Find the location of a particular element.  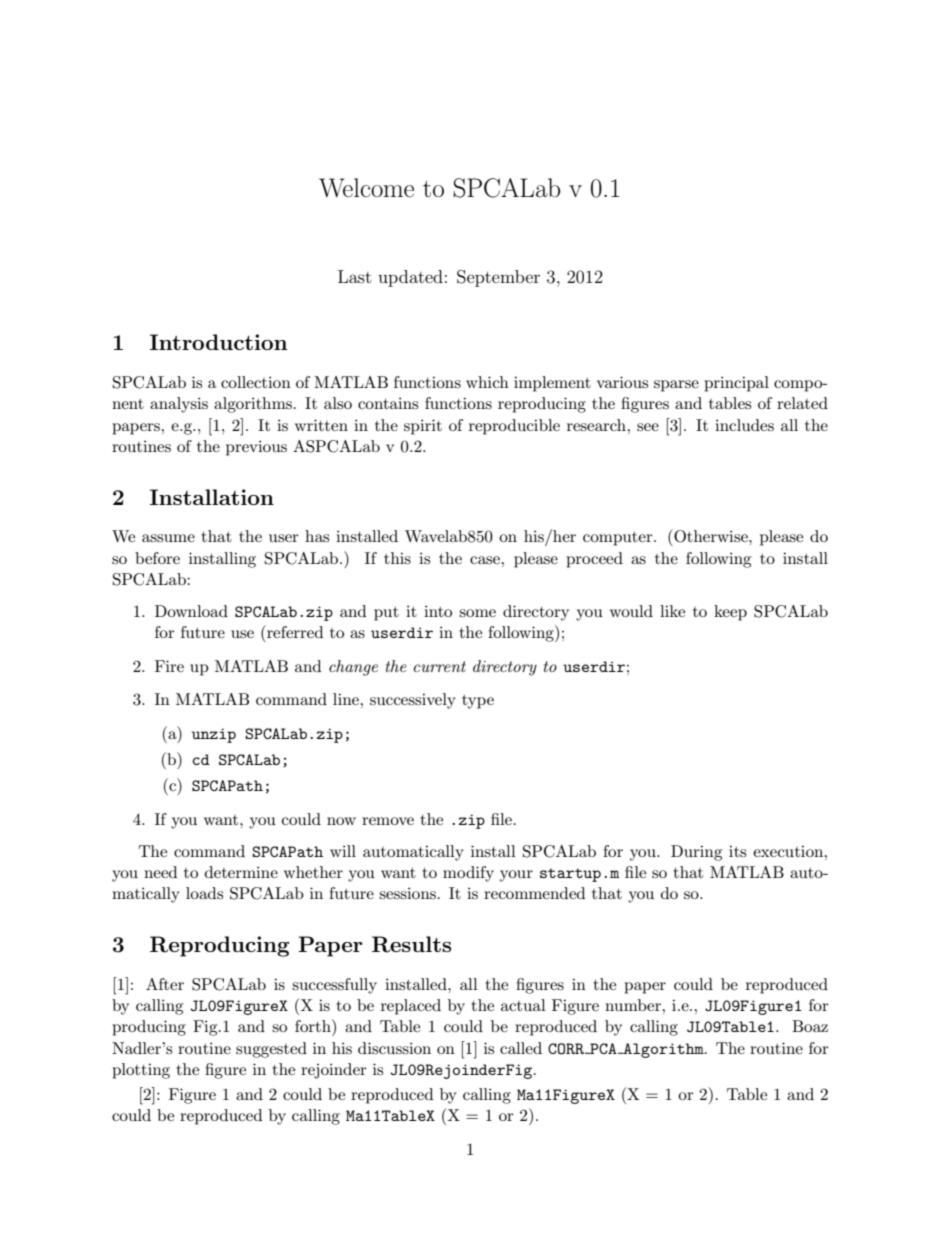

some is located at coordinates (477, 613).
